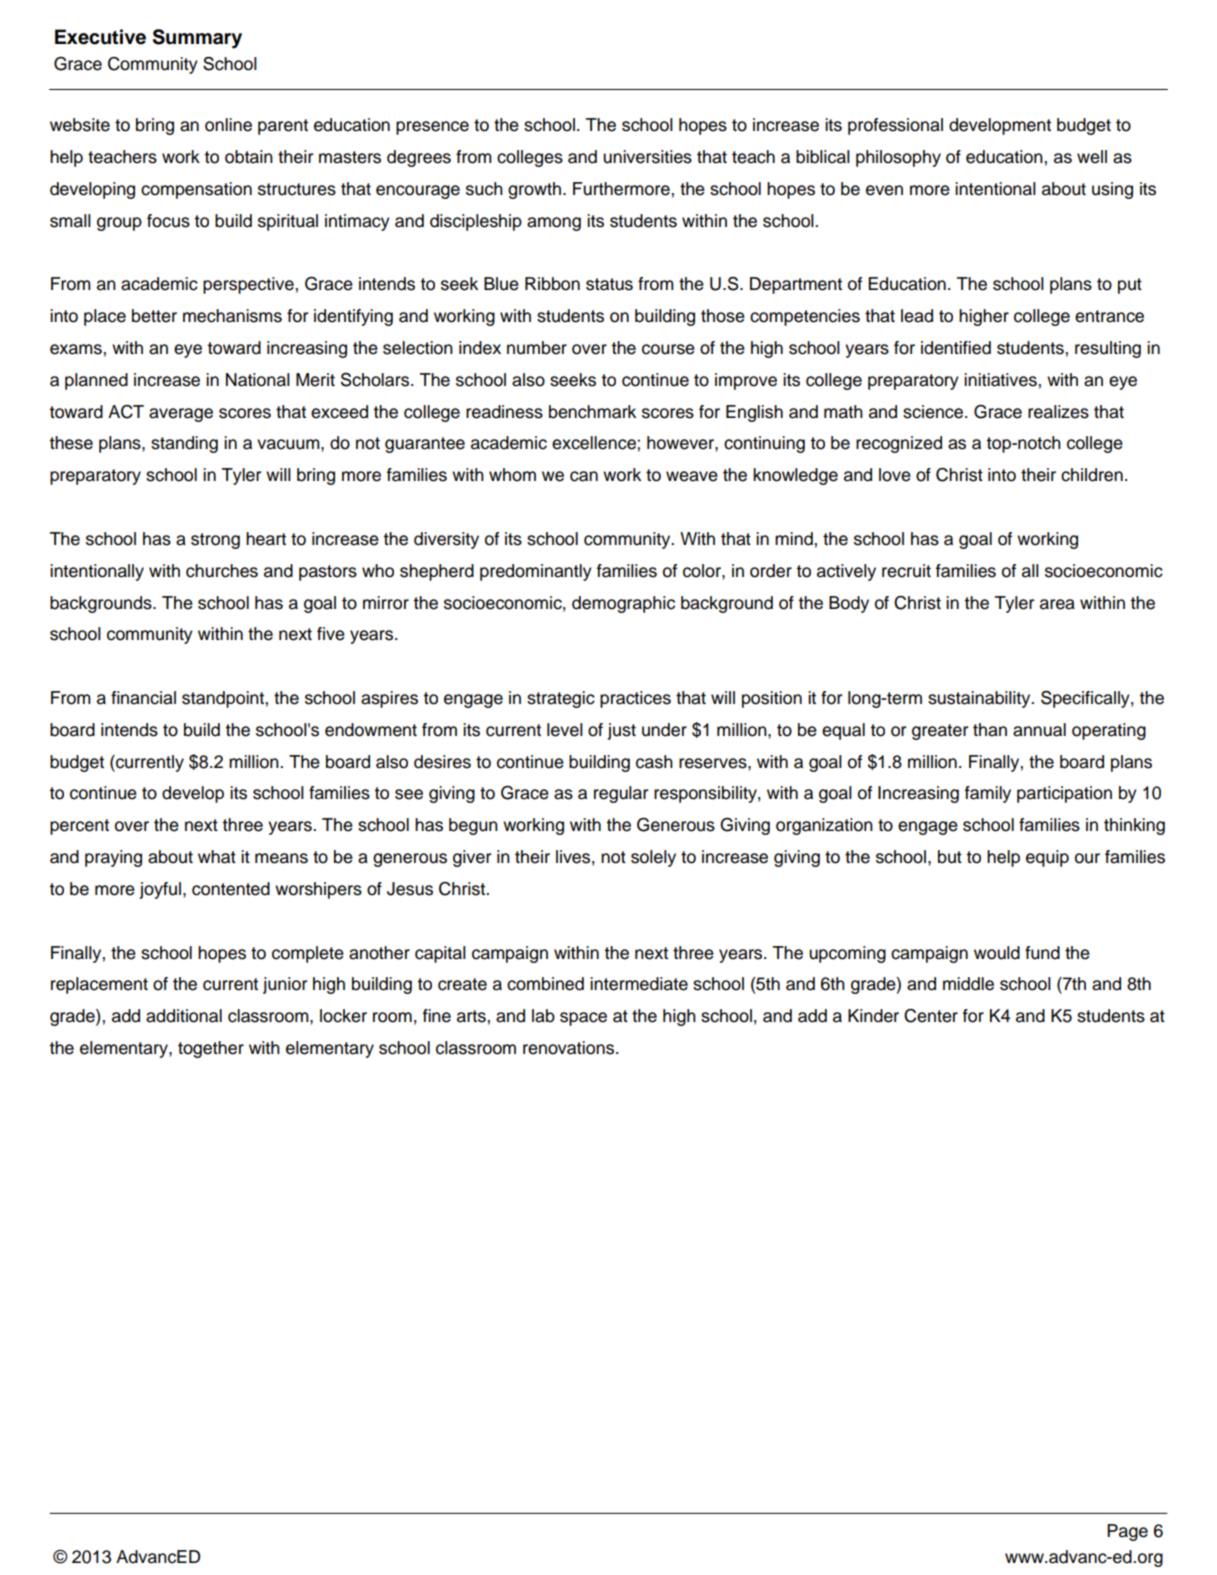  Describe the element at coordinates (545, 984) in the page. I see `combined` at that location.
